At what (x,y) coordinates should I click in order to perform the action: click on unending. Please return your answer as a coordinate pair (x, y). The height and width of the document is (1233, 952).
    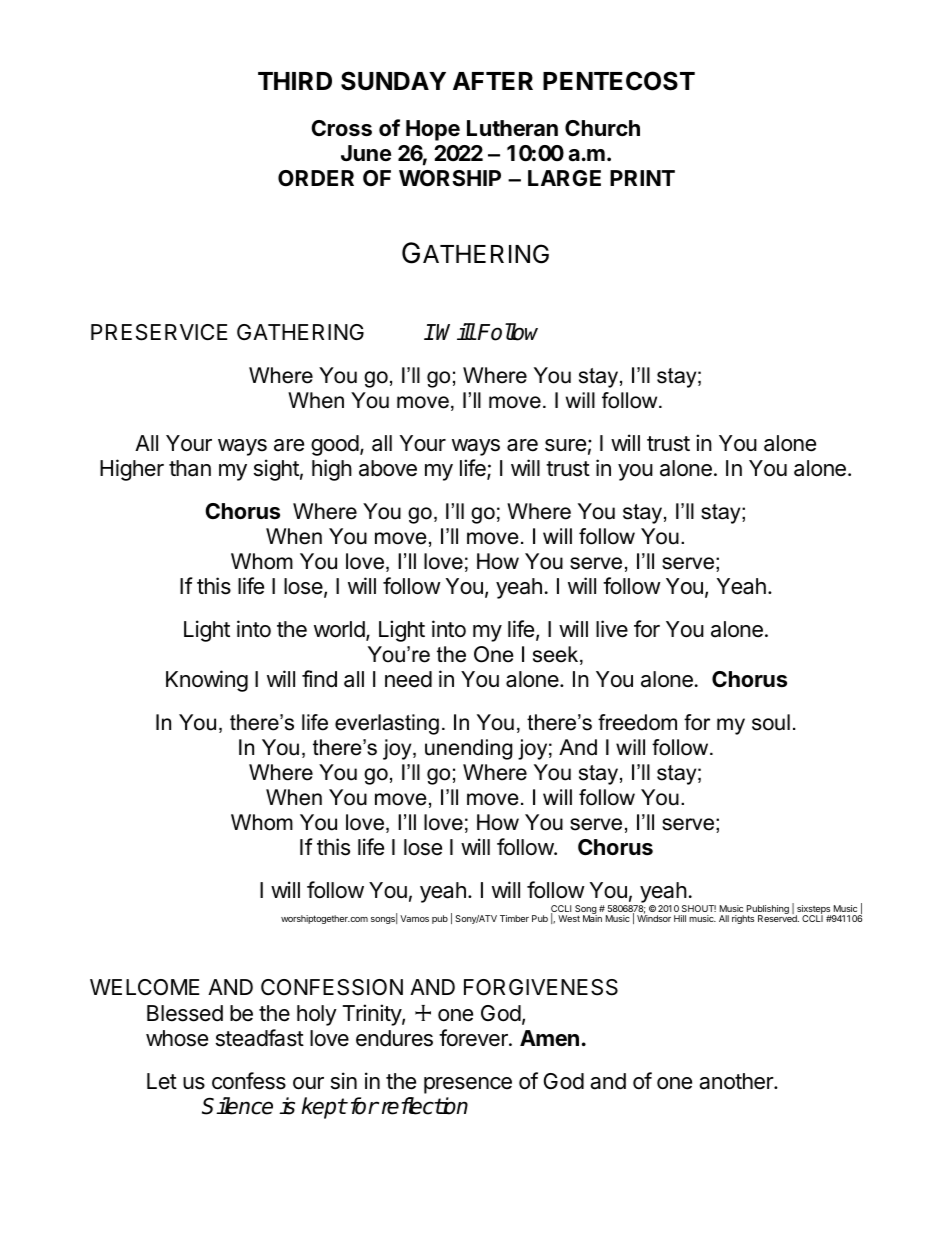
    Looking at the image, I should click on (468, 749).
